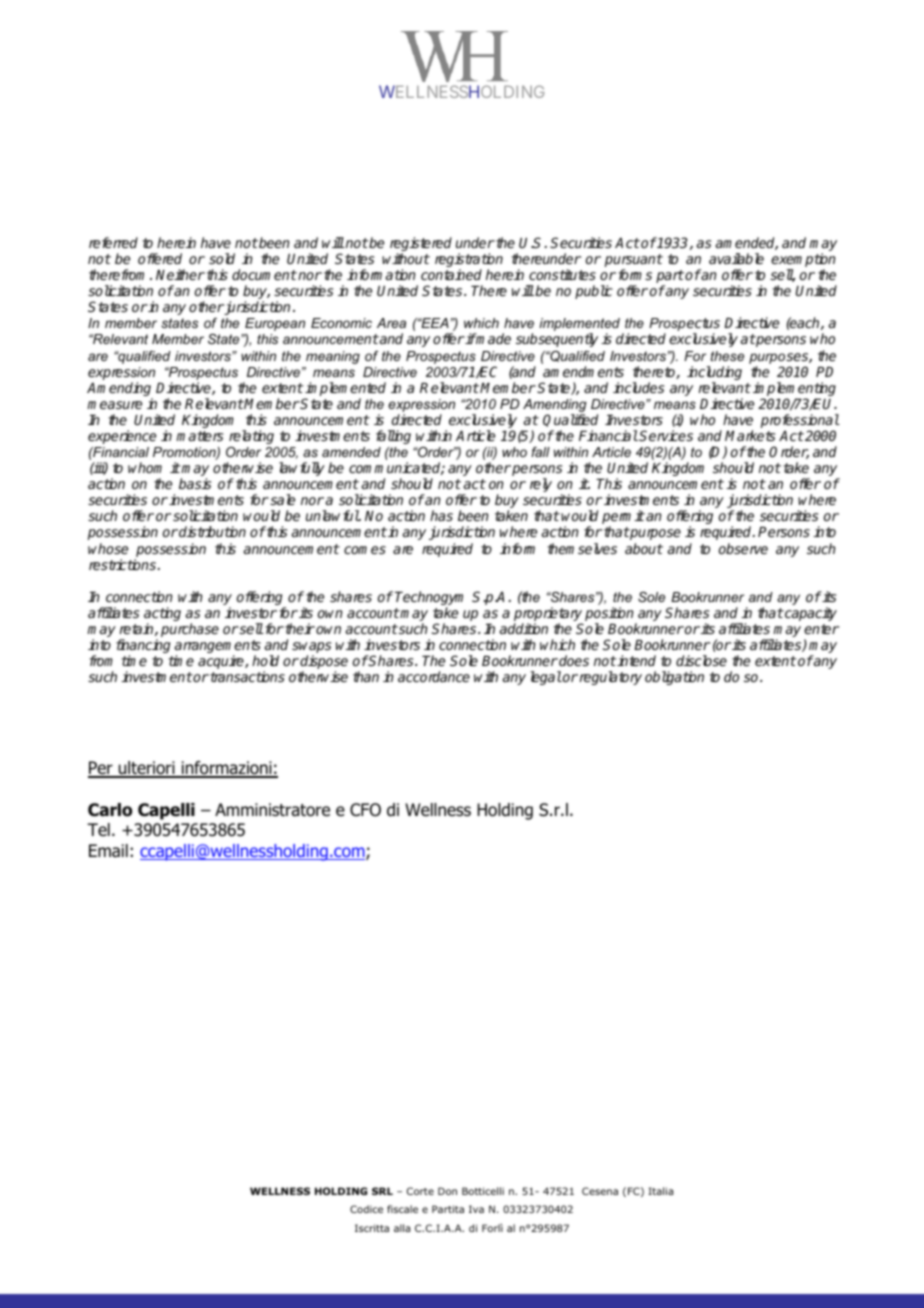  What do you see at coordinates (447, 1191) in the document?
I see `Don` at bounding box center [447, 1191].
